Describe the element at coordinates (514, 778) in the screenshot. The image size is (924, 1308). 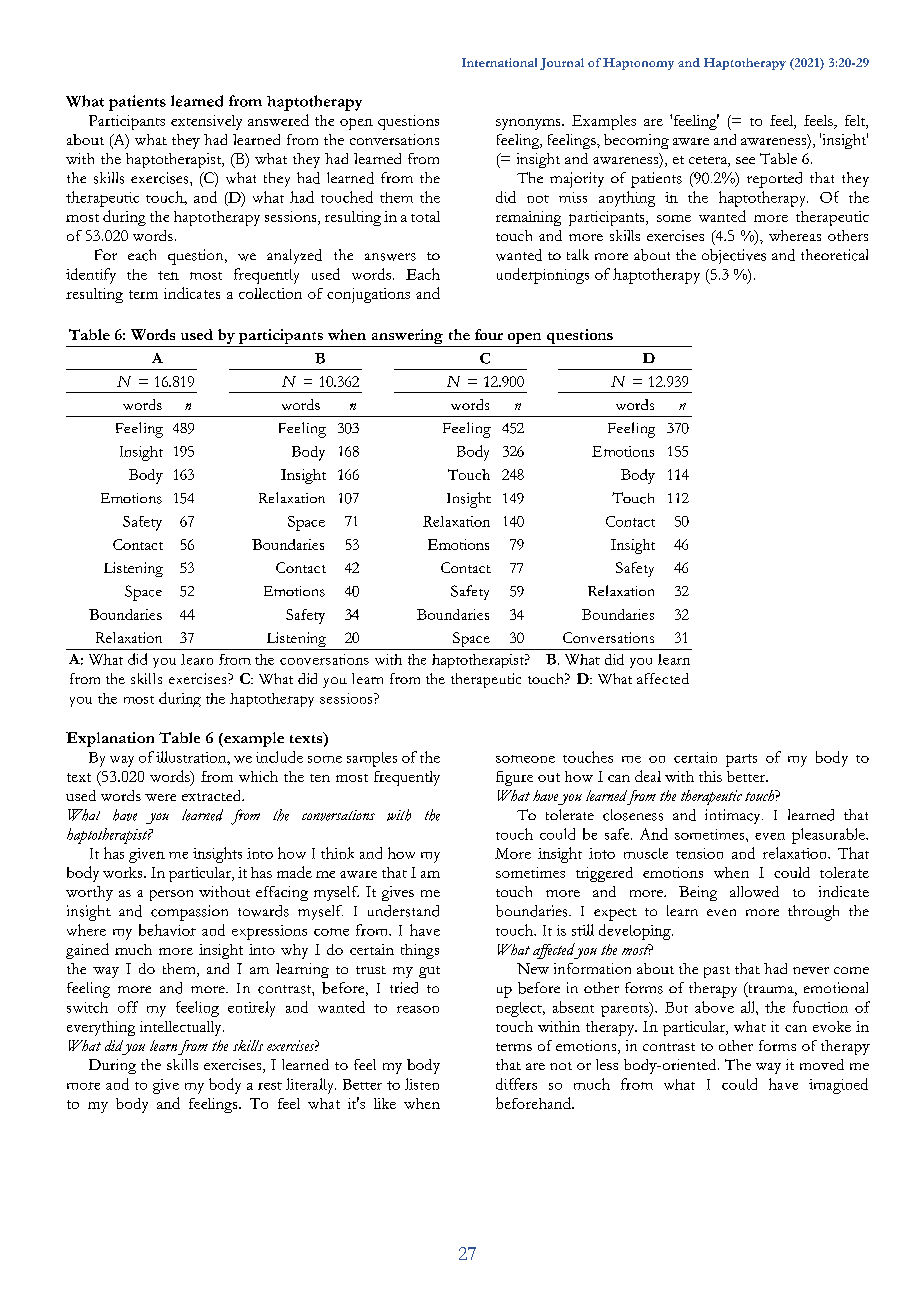
I see `figure` at that location.
